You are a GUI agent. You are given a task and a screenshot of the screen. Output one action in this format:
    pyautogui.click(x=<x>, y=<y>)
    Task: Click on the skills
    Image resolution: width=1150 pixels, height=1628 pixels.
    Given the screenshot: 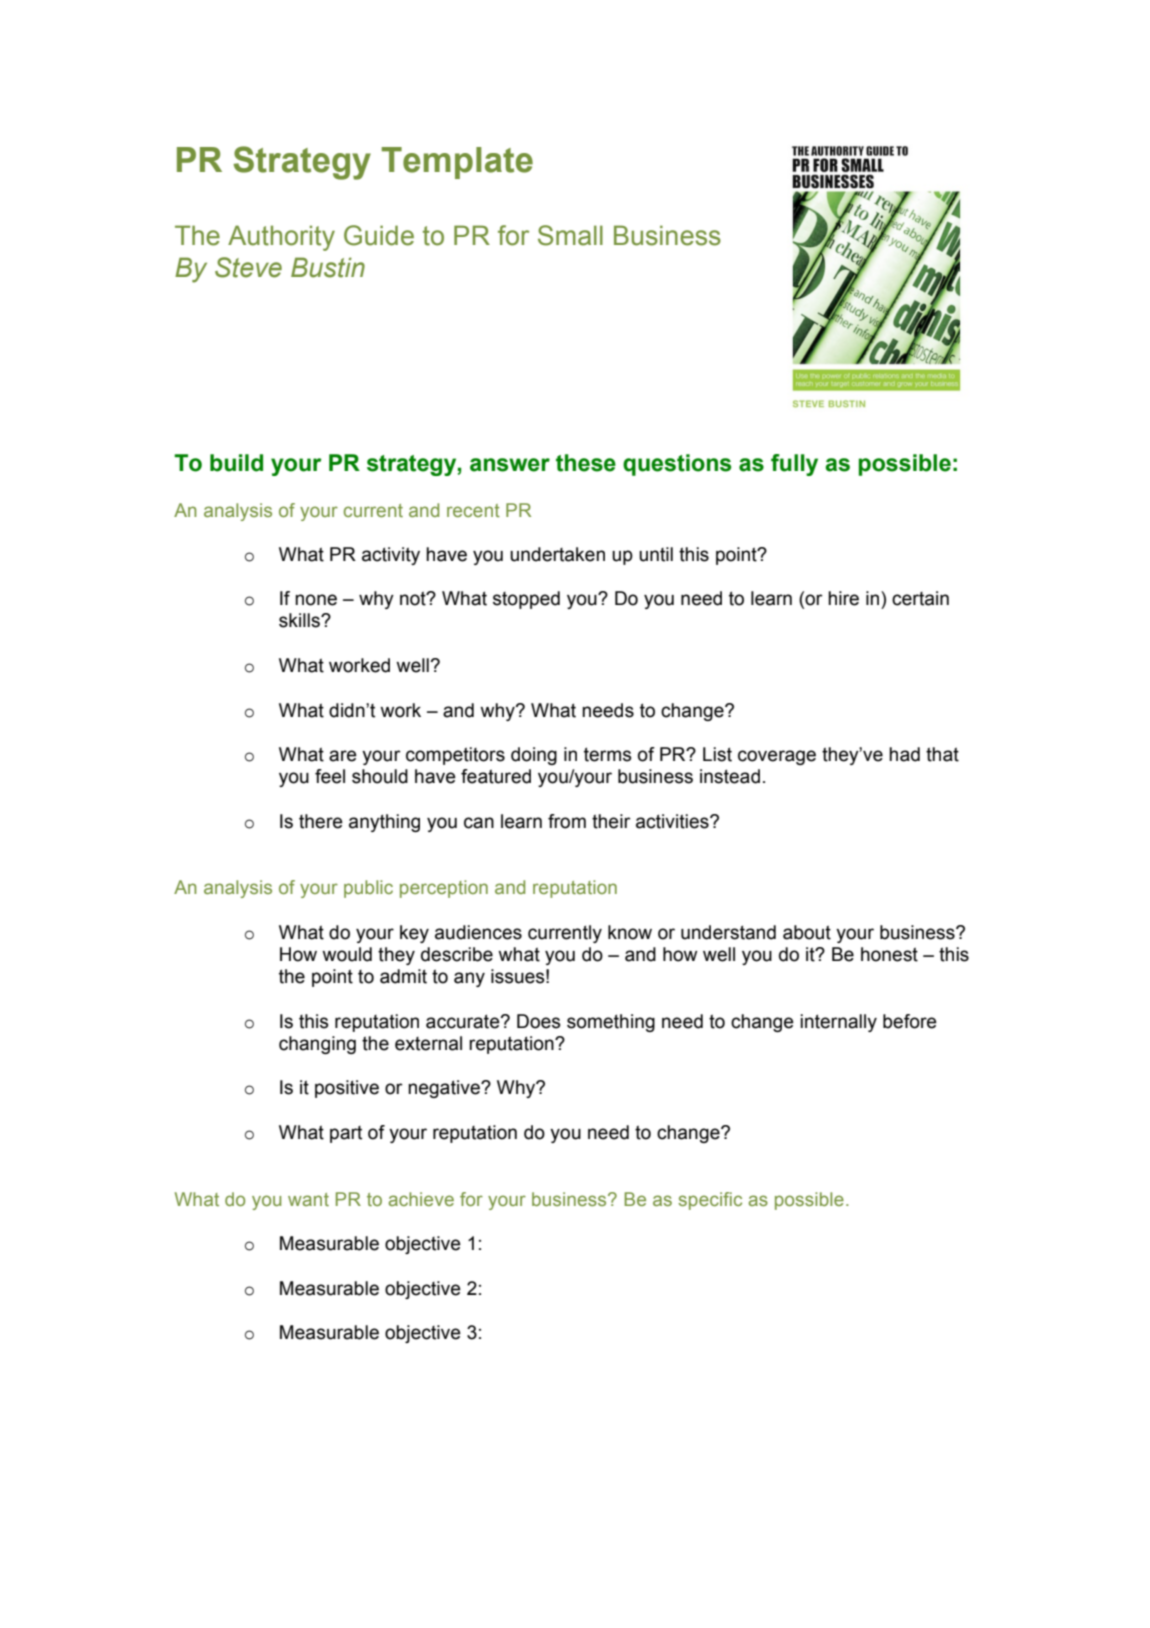 What is the action you would take?
    pyautogui.click(x=300, y=620)
